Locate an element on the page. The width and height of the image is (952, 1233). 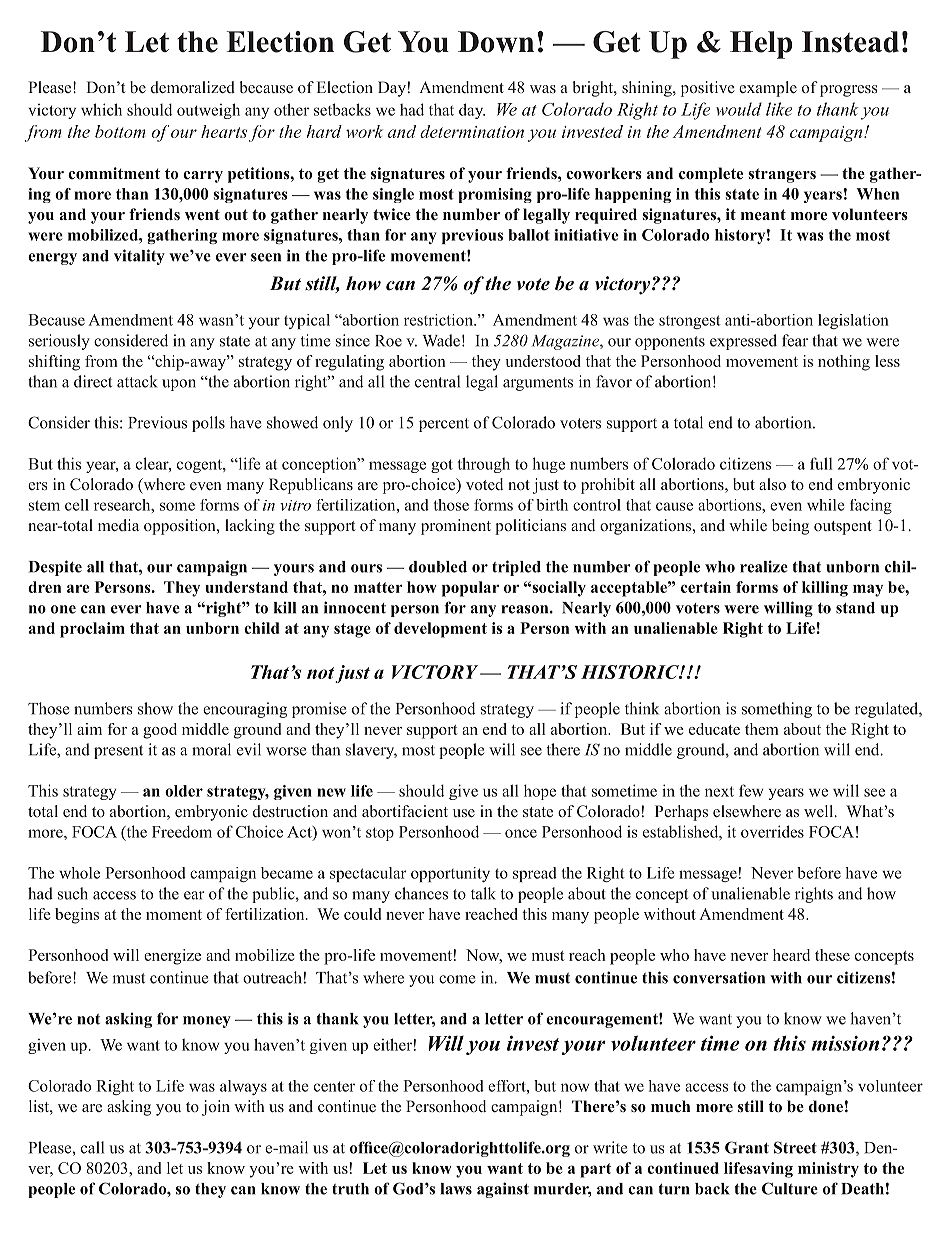
example is located at coordinates (768, 89).
